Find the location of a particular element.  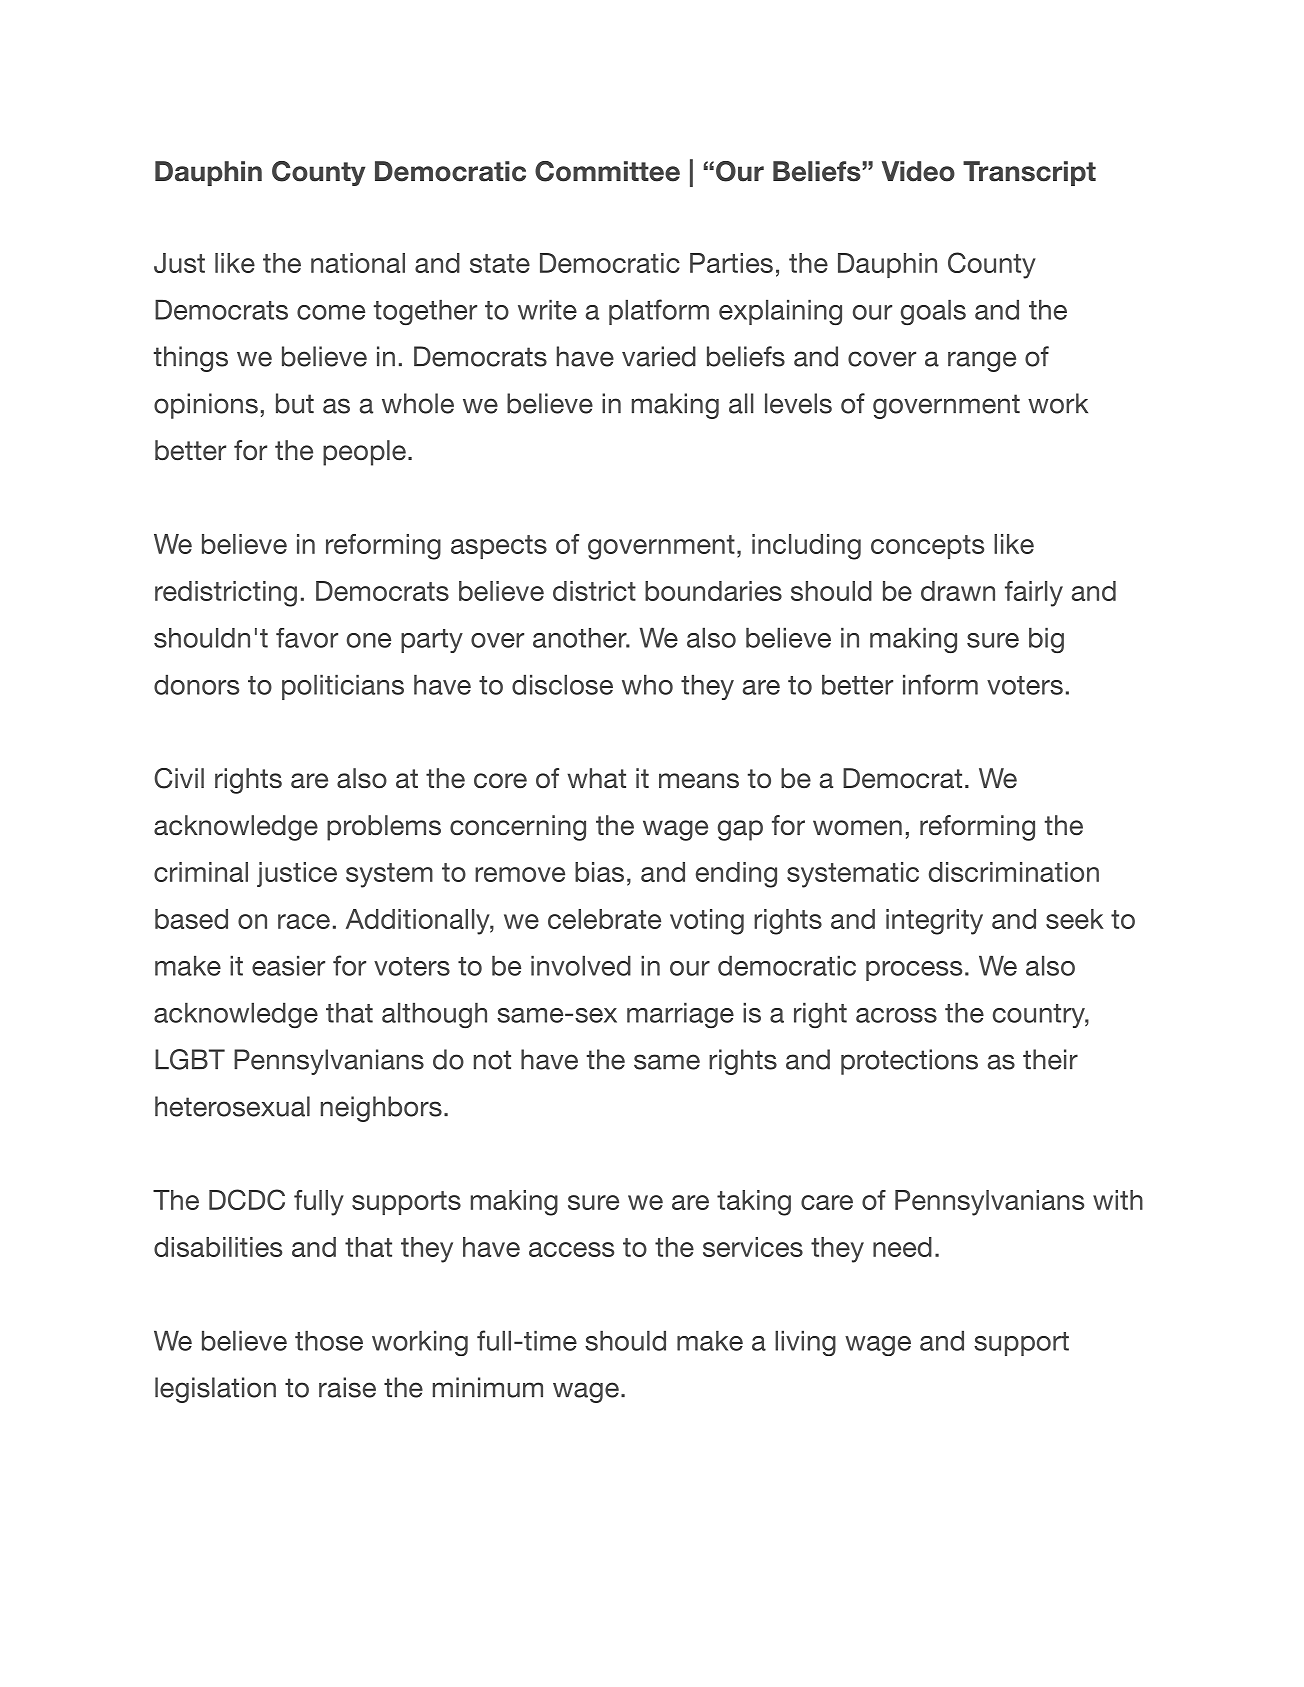

Committee is located at coordinates (607, 171).
